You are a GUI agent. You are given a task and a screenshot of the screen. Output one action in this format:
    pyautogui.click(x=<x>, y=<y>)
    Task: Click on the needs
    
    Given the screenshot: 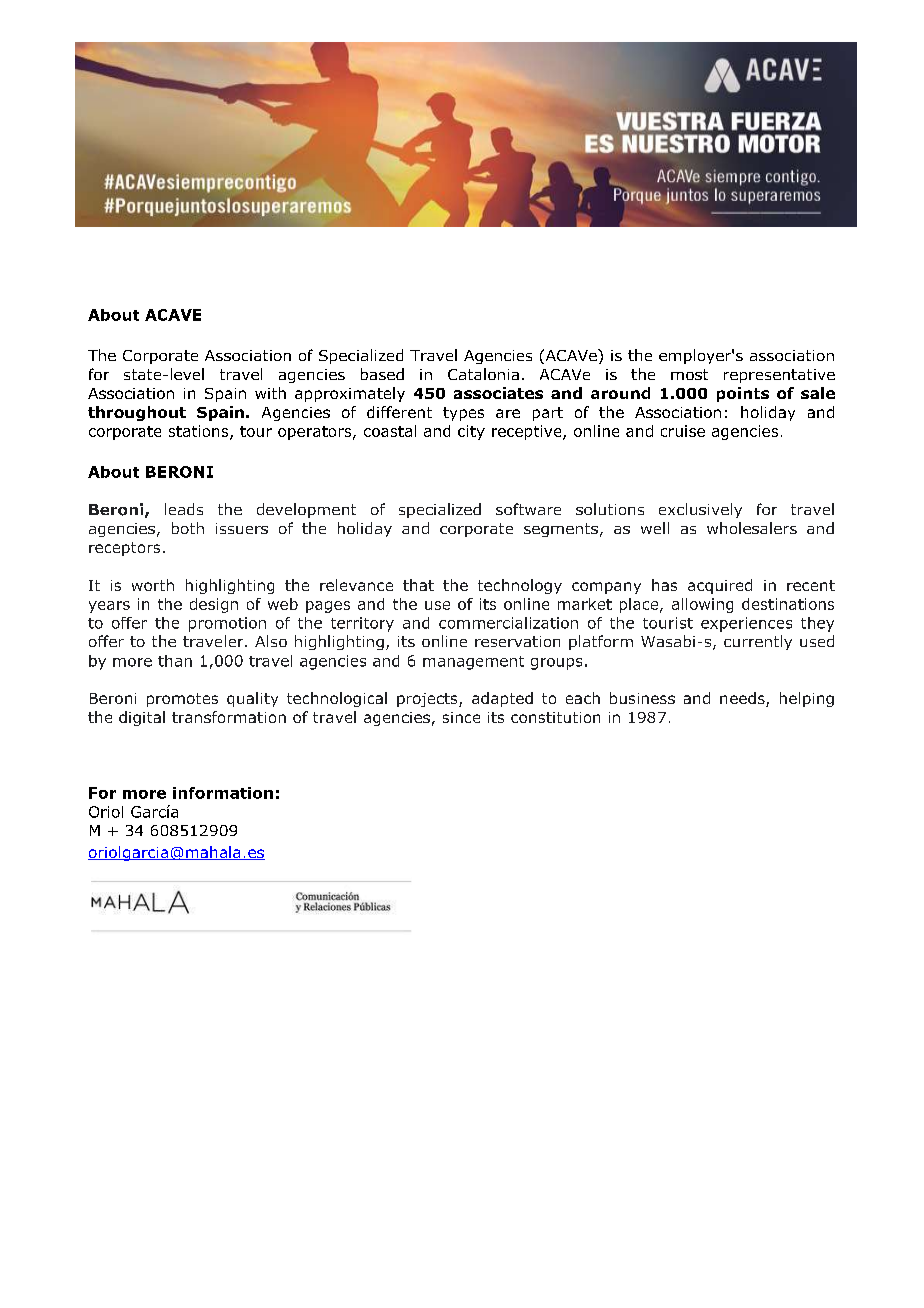 What is the action you would take?
    pyautogui.click(x=743, y=699)
